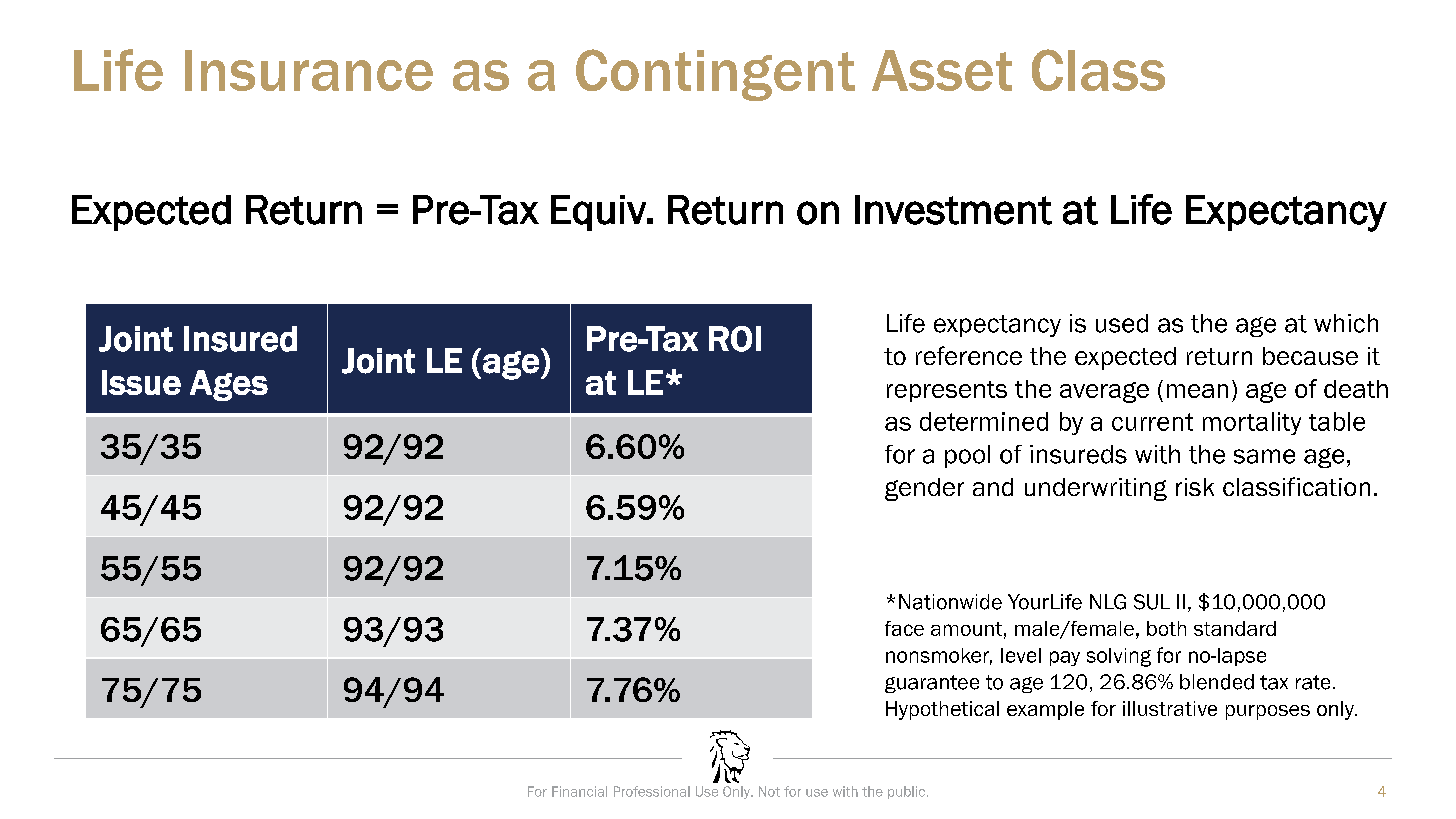 The width and height of the document is (1456, 819). What do you see at coordinates (715, 75) in the document?
I see `Contingent` at bounding box center [715, 75].
